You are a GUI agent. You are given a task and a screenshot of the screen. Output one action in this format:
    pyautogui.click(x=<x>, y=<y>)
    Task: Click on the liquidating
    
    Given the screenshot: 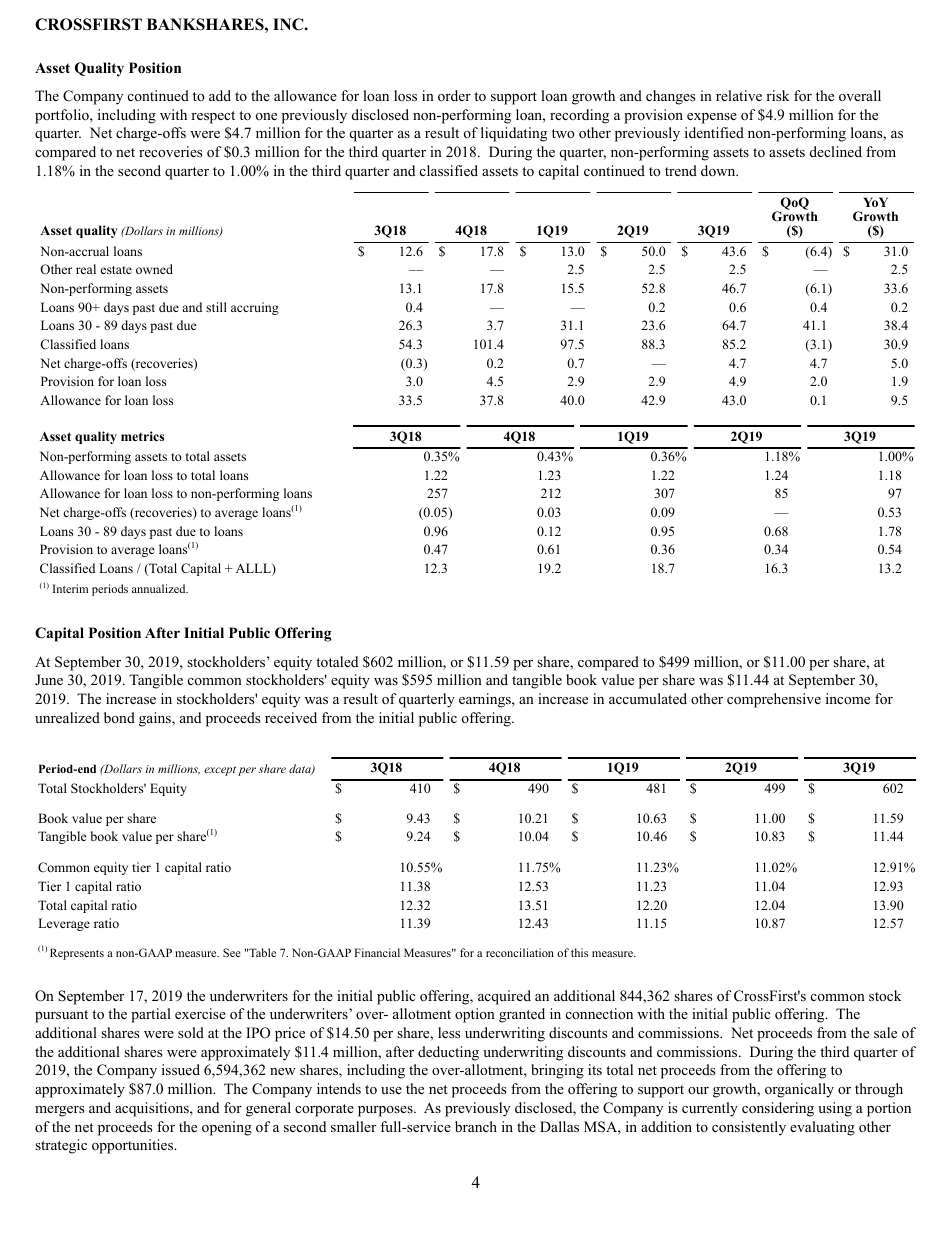 What is the action you would take?
    pyautogui.click(x=514, y=134)
